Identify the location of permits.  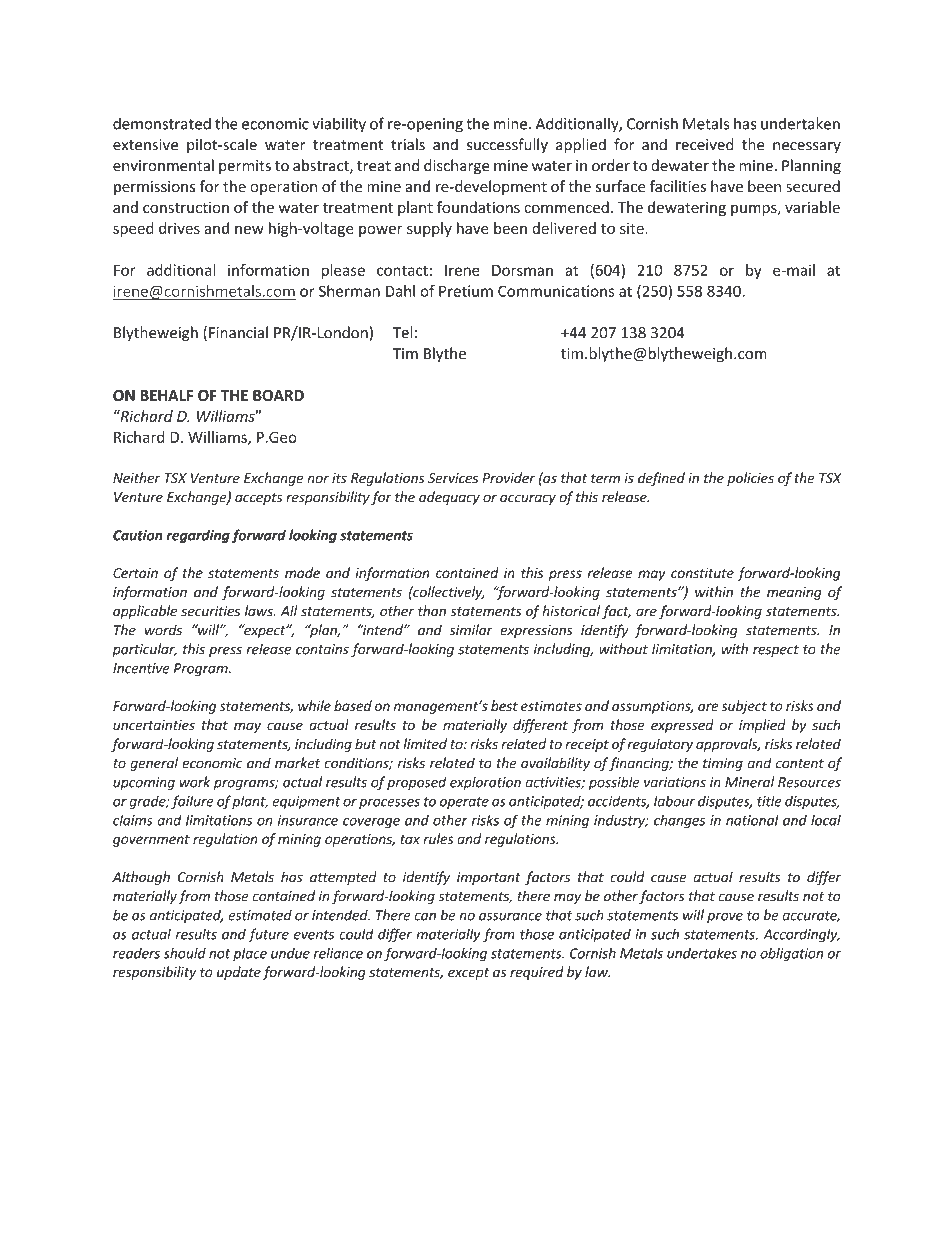
(245, 167).
